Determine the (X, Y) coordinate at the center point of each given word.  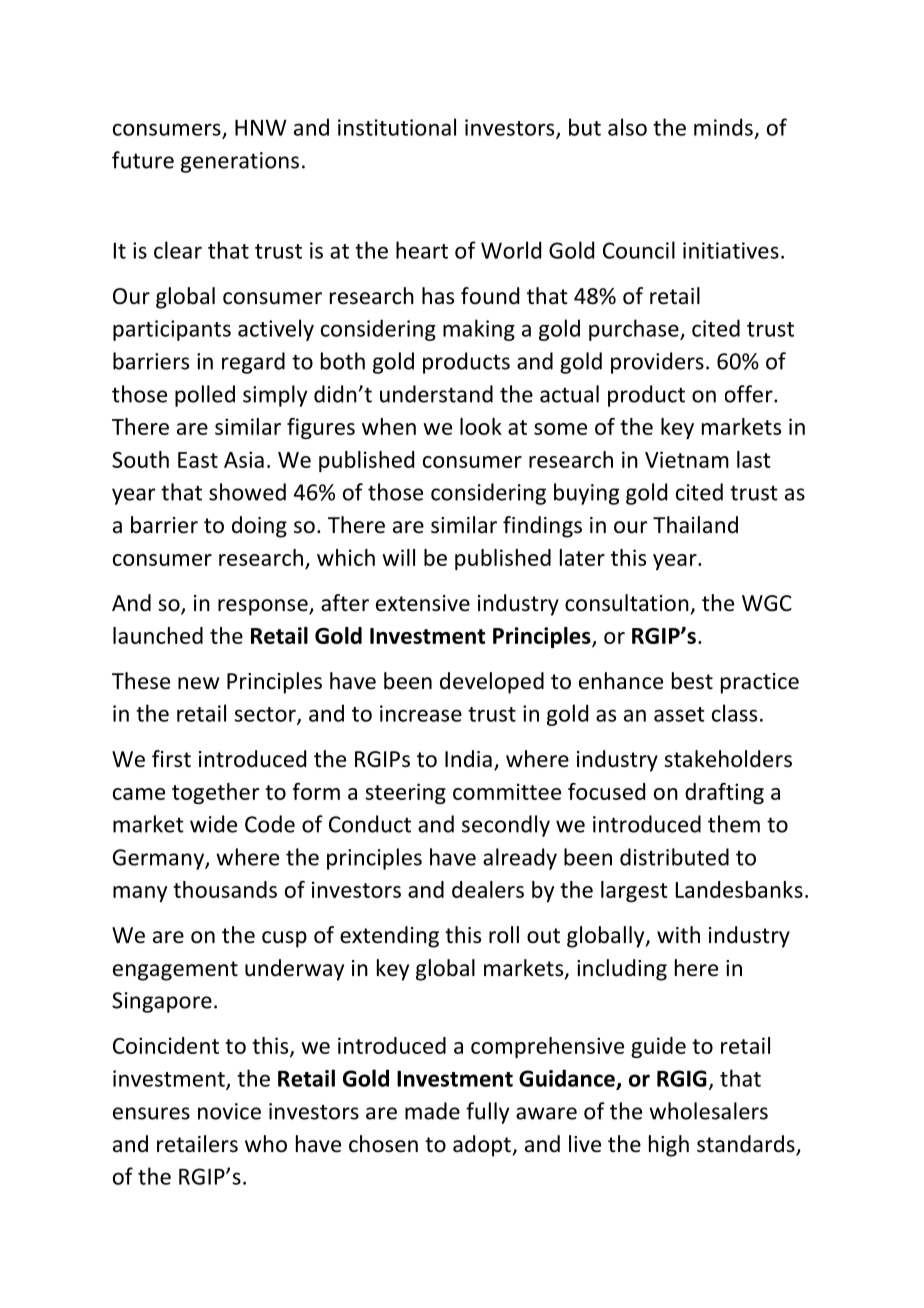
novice (229, 1111)
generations (240, 162)
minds (723, 127)
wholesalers (708, 1111)
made (432, 1111)
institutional (397, 127)
